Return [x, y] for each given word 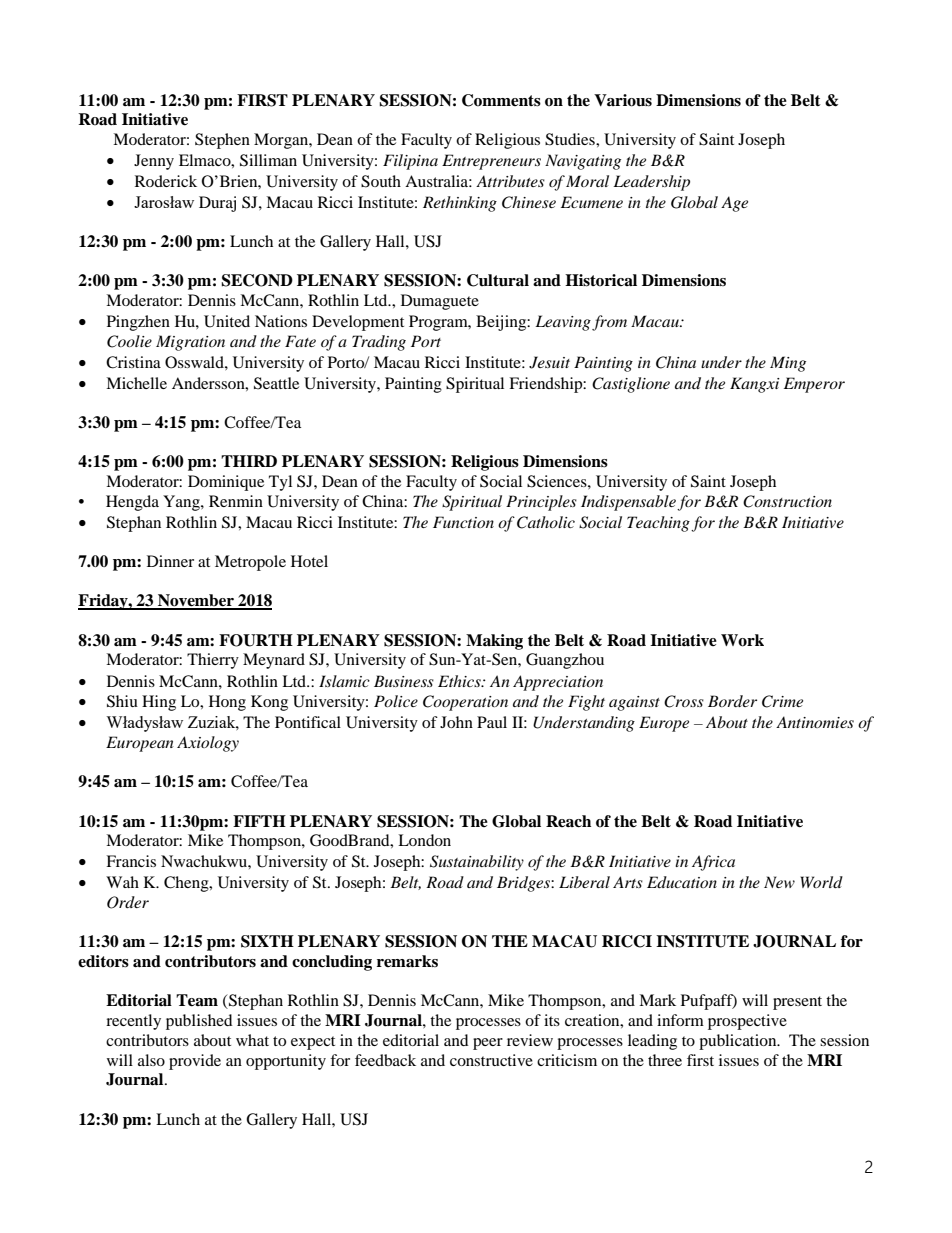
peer [488, 1044]
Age [734, 204]
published [199, 1022]
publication [739, 1042]
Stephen [222, 141]
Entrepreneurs [491, 162]
